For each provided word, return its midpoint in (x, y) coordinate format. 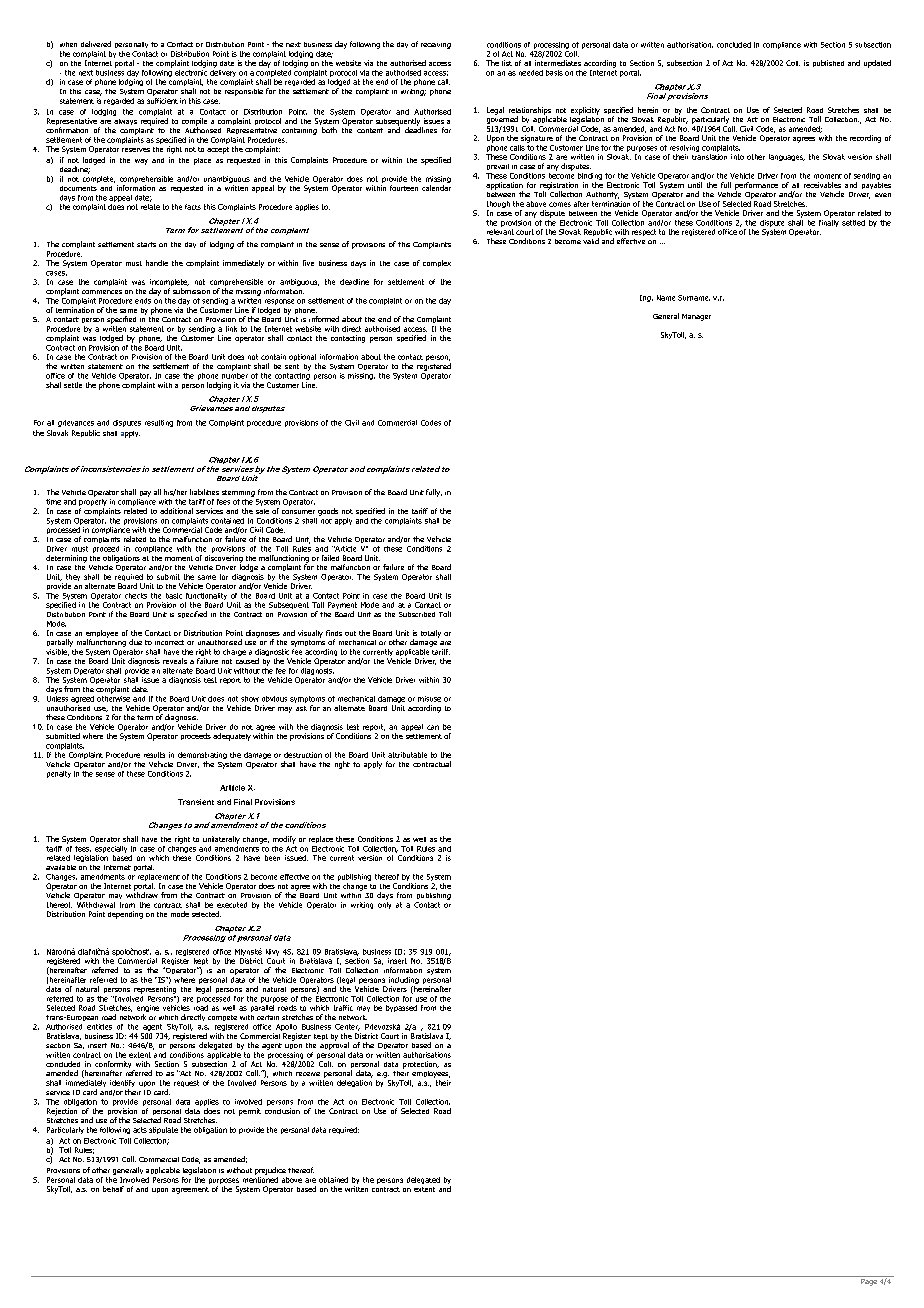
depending (125, 915)
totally (431, 634)
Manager (696, 317)
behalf (113, 1189)
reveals (175, 661)
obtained (333, 1180)
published (828, 63)
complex (437, 263)
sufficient (162, 99)
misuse (429, 699)
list (507, 63)
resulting (159, 423)
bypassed (401, 1008)
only (384, 904)
